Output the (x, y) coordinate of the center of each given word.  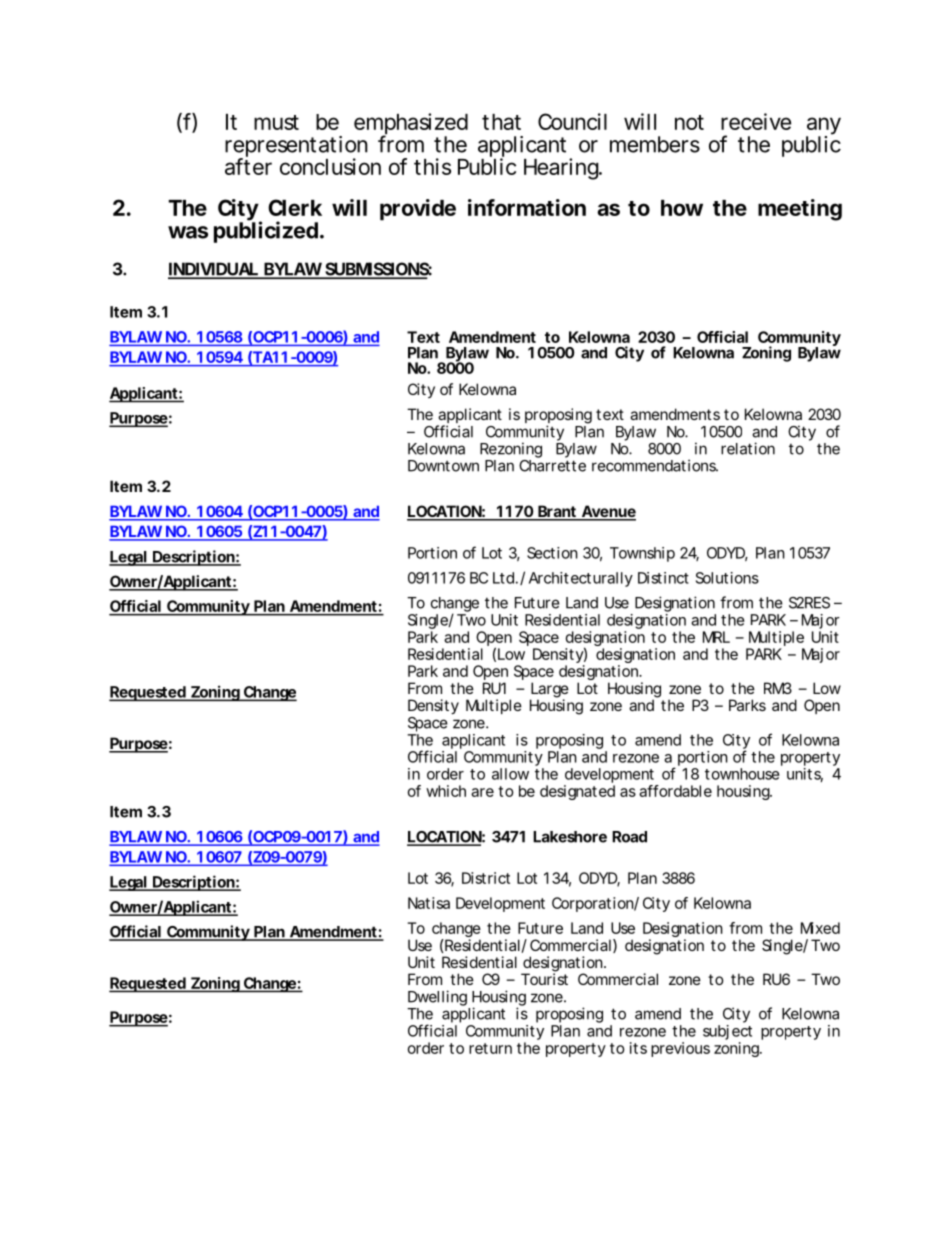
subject (727, 1034)
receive (756, 121)
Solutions (727, 578)
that (501, 122)
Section (552, 553)
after (248, 166)
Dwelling (437, 998)
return (490, 1048)
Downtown (443, 466)
